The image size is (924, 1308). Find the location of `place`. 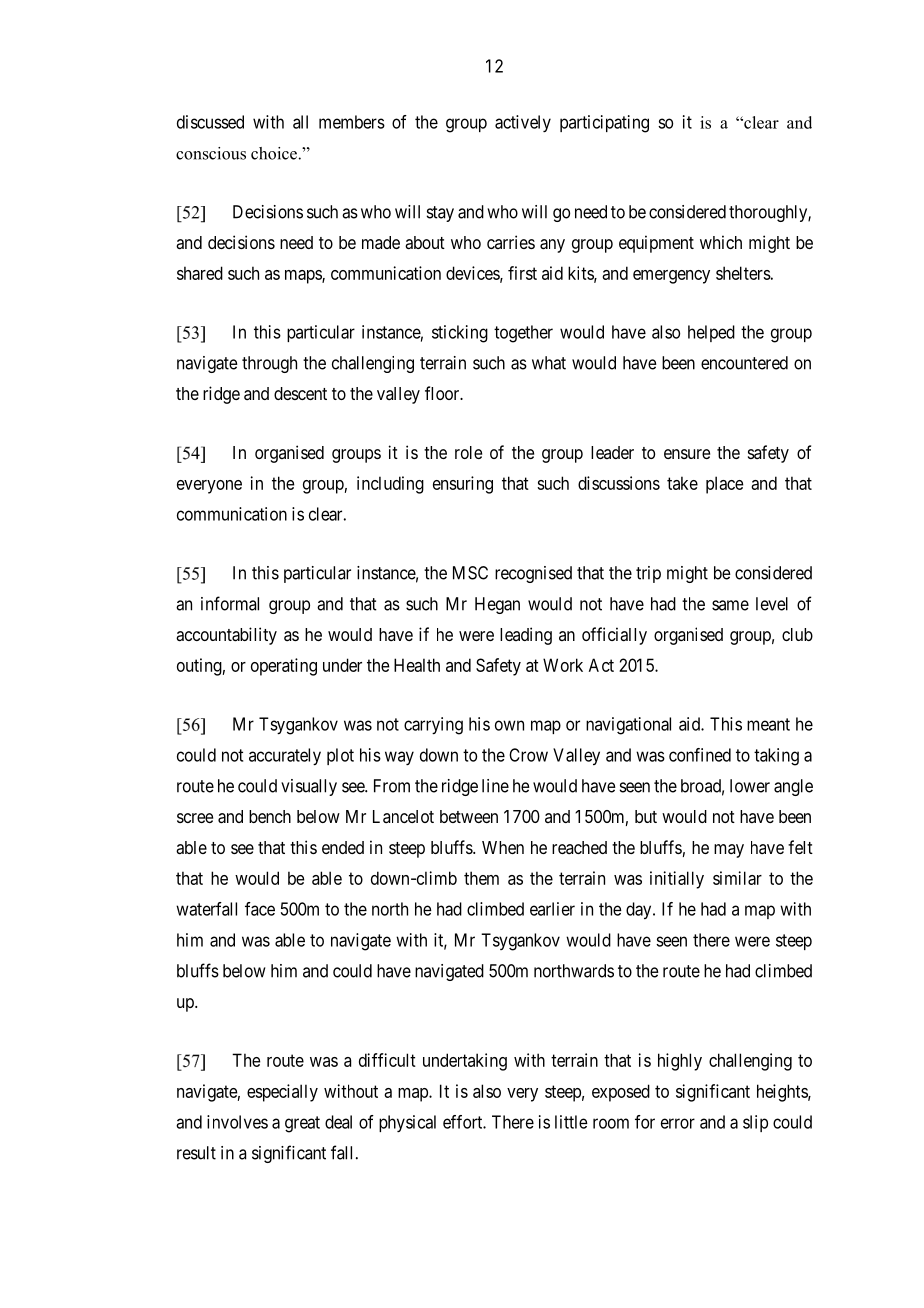

place is located at coordinates (725, 485).
